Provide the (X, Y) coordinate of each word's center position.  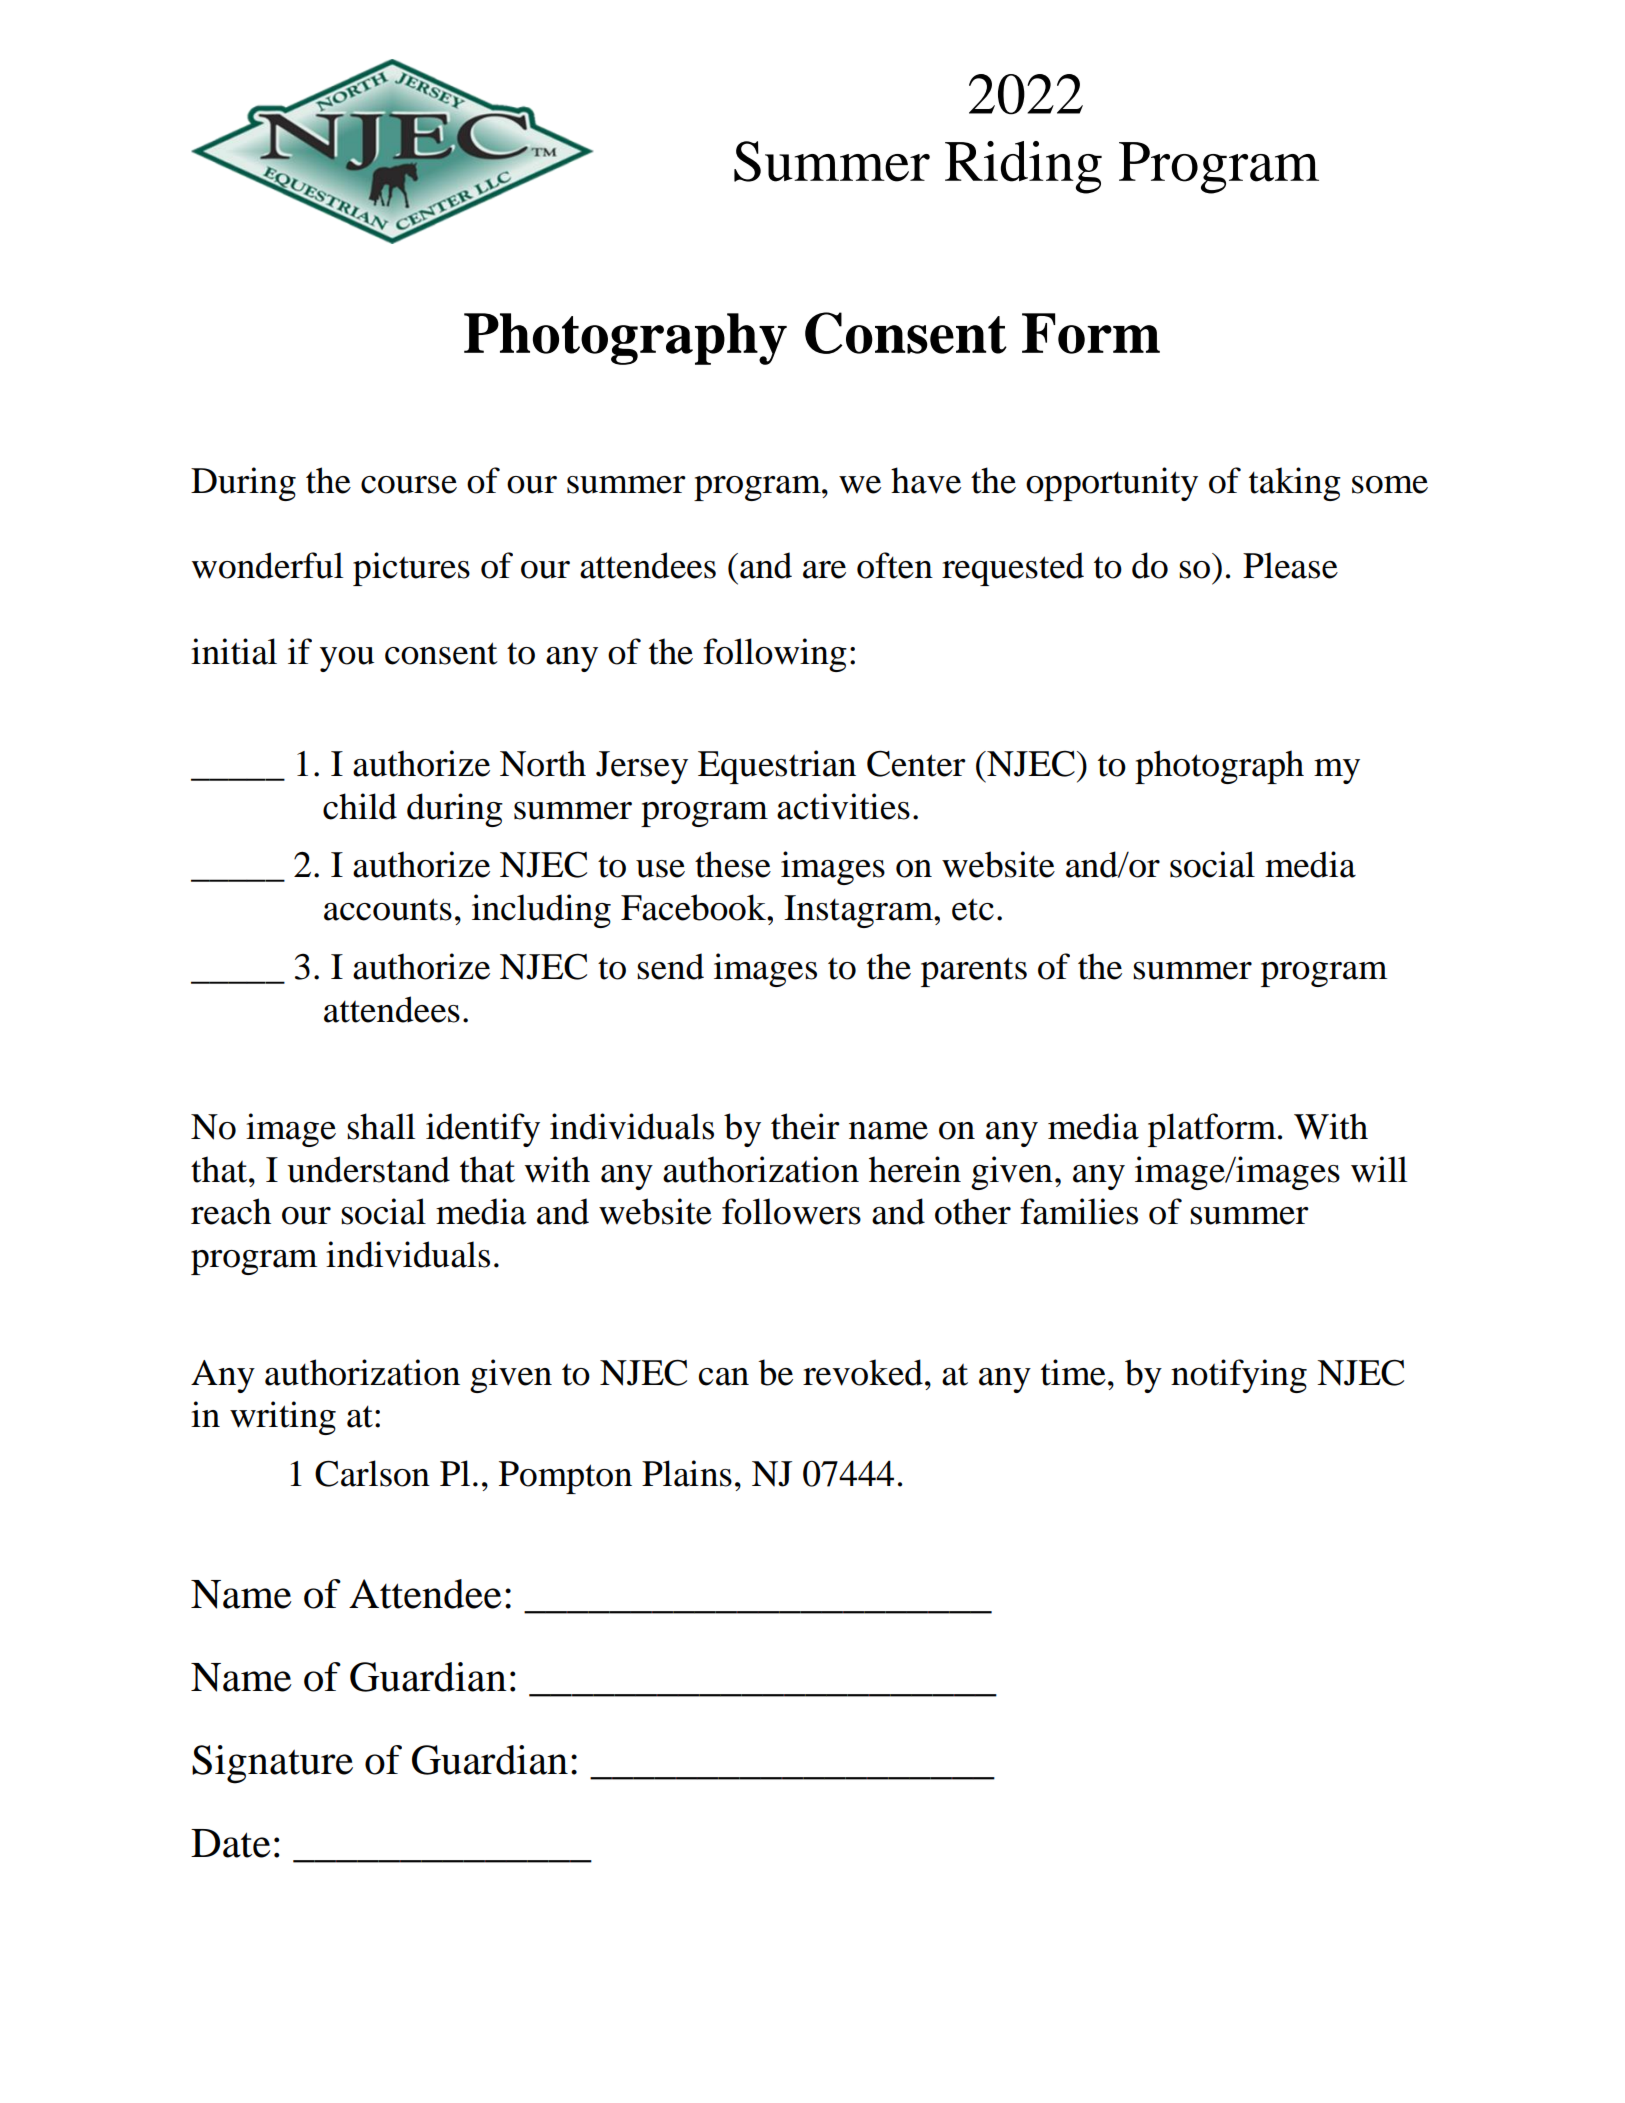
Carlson (372, 1473)
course (409, 485)
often (895, 565)
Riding (1023, 167)
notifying (1239, 1376)
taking (1295, 484)
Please (1290, 565)
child (360, 806)
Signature (272, 1764)
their (805, 1126)
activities (843, 806)
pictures (411, 569)
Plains (687, 1473)
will (1379, 1169)
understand (368, 1169)
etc (973, 910)
